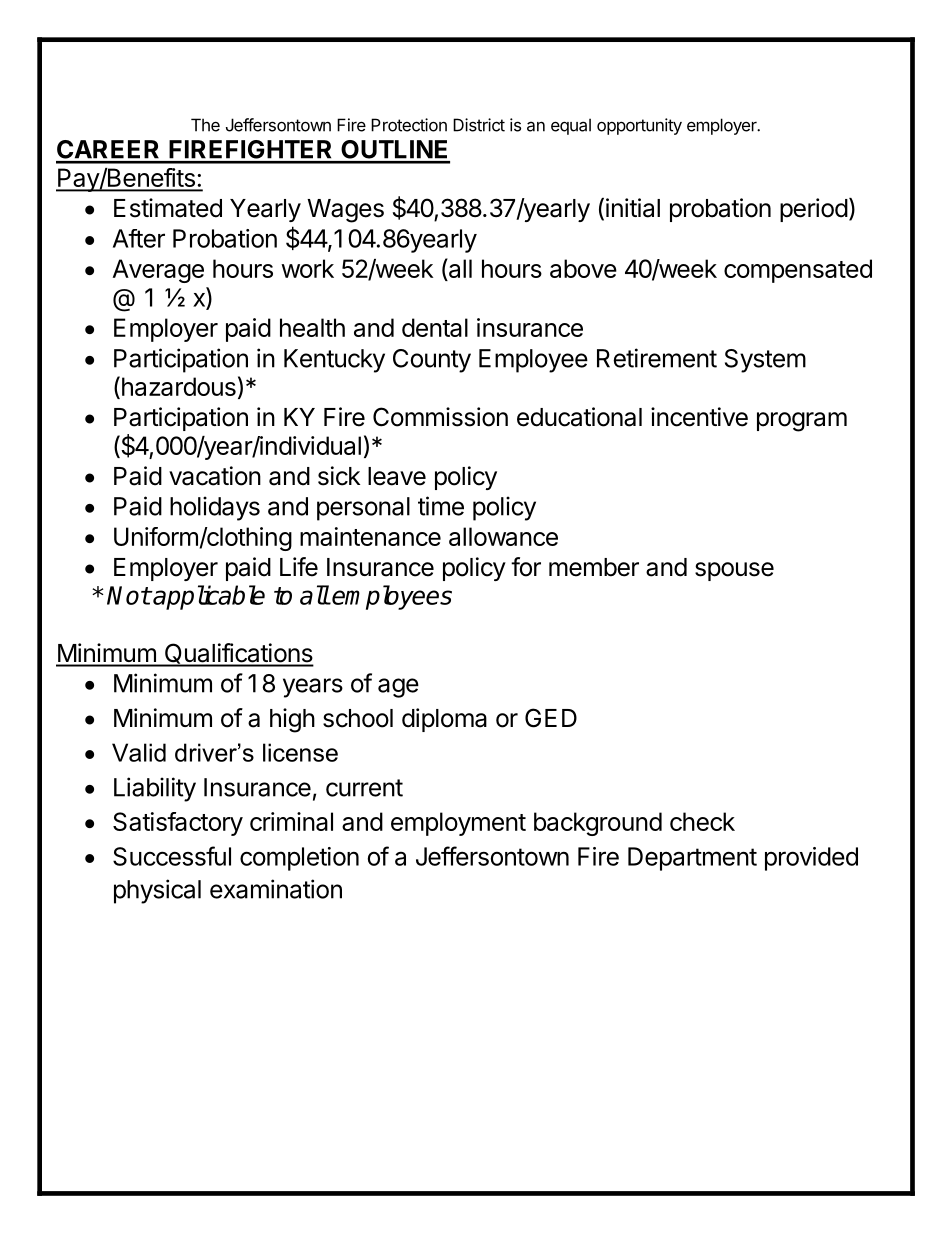 This document has height=1233, width=952. I want to click on time, so click(441, 506).
